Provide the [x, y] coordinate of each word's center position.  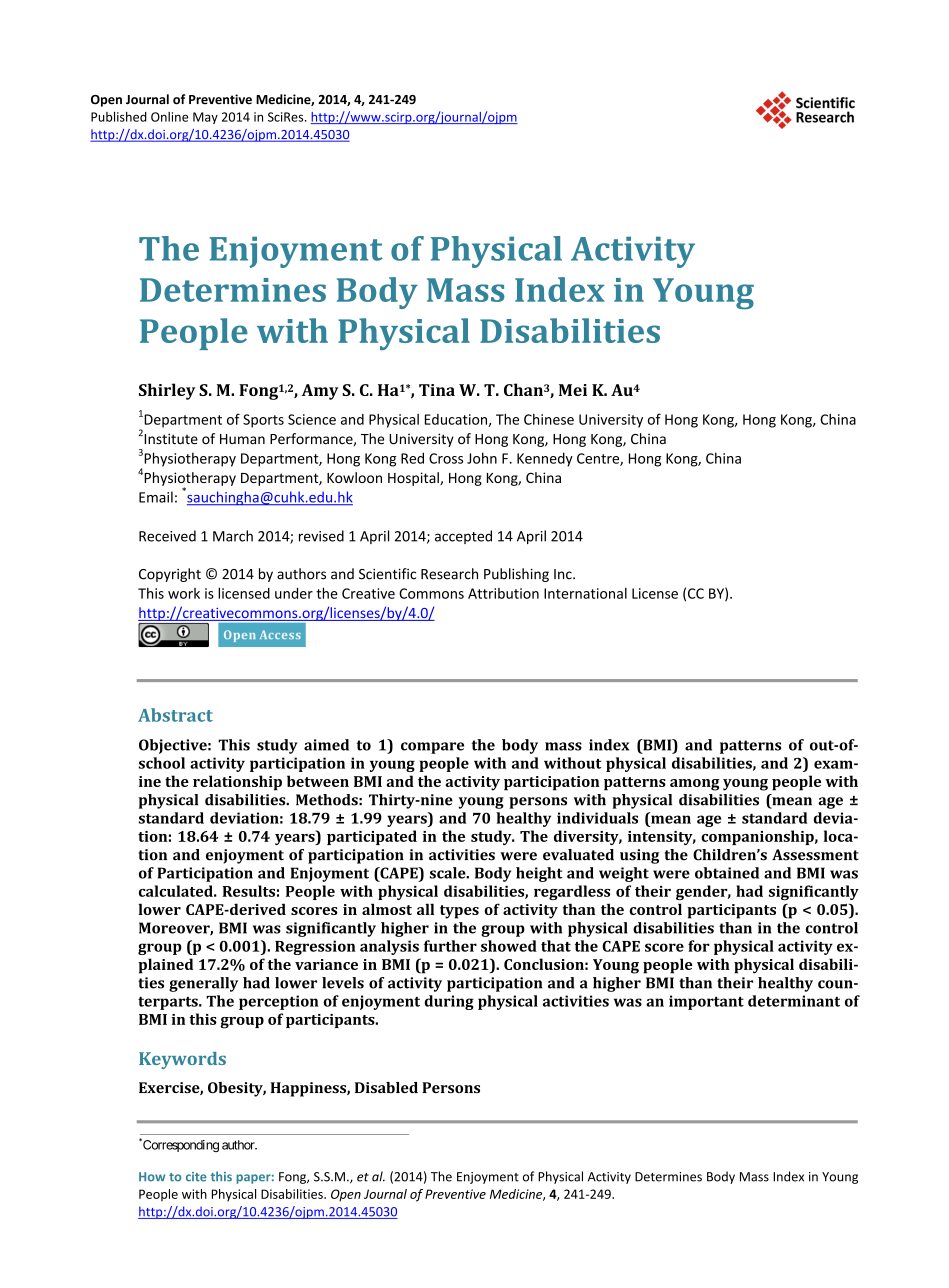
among [695, 785]
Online [169, 117]
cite [196, 1177]
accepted [463, 537]
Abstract [175, 715]
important [706, 1002]
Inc [564, 574]
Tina [437, 390]
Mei [573, 390]
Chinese [549, 419]
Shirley [167, 391]
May [205, 118]
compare [432, 748]
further [450, 946]
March [233, 536]
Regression [315, 947]
